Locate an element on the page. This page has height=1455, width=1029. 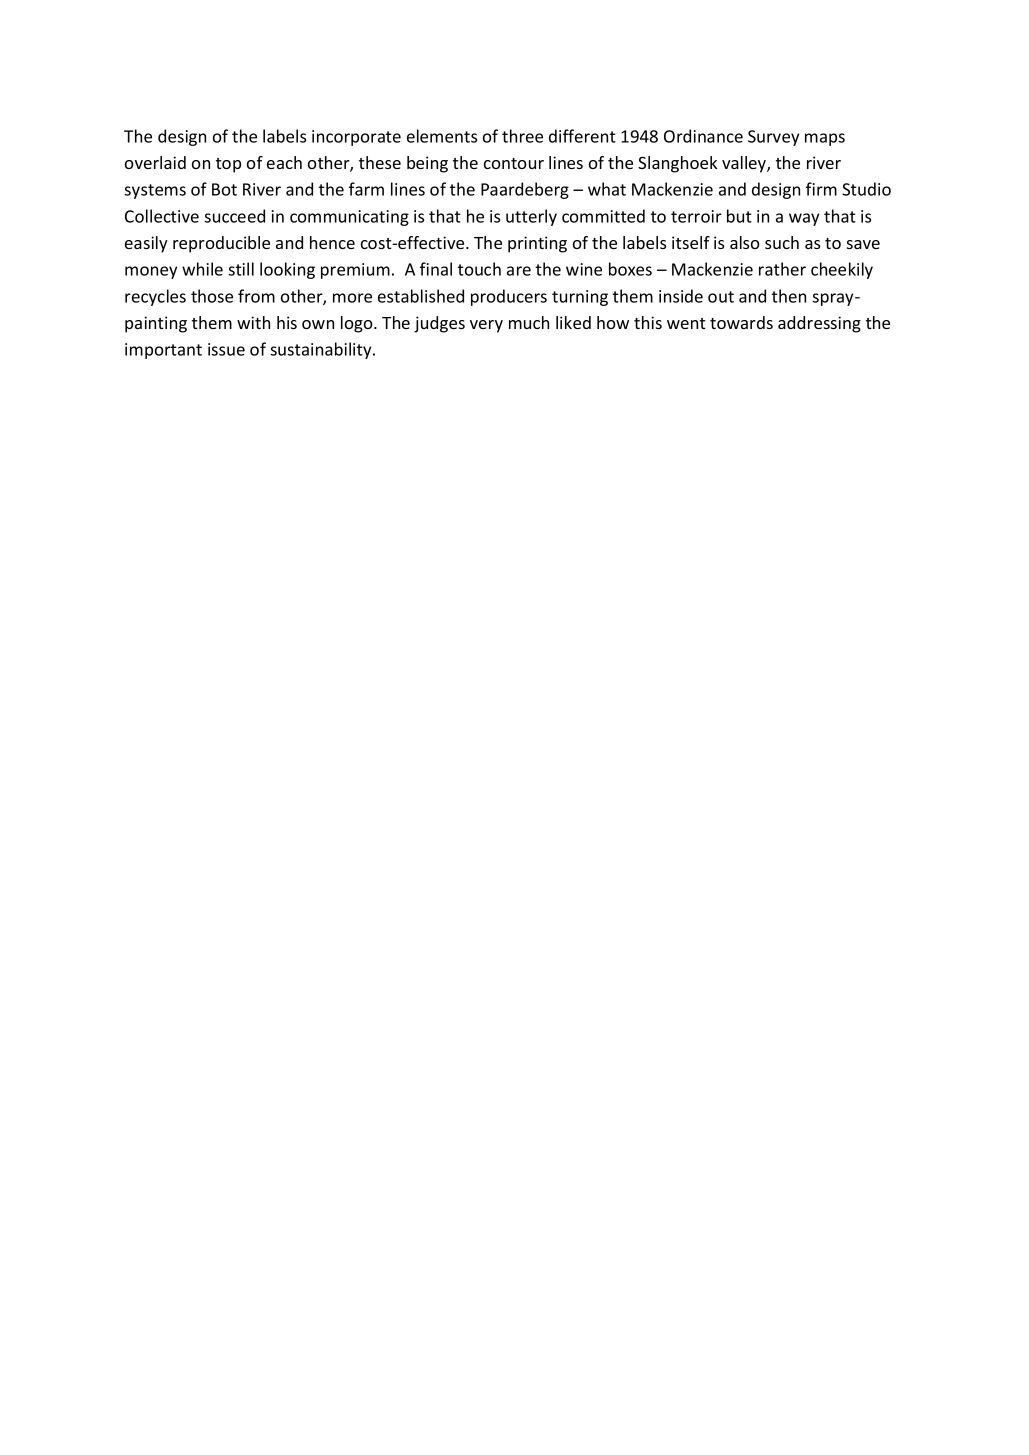
addressing is located at coordinates (819, 324).
